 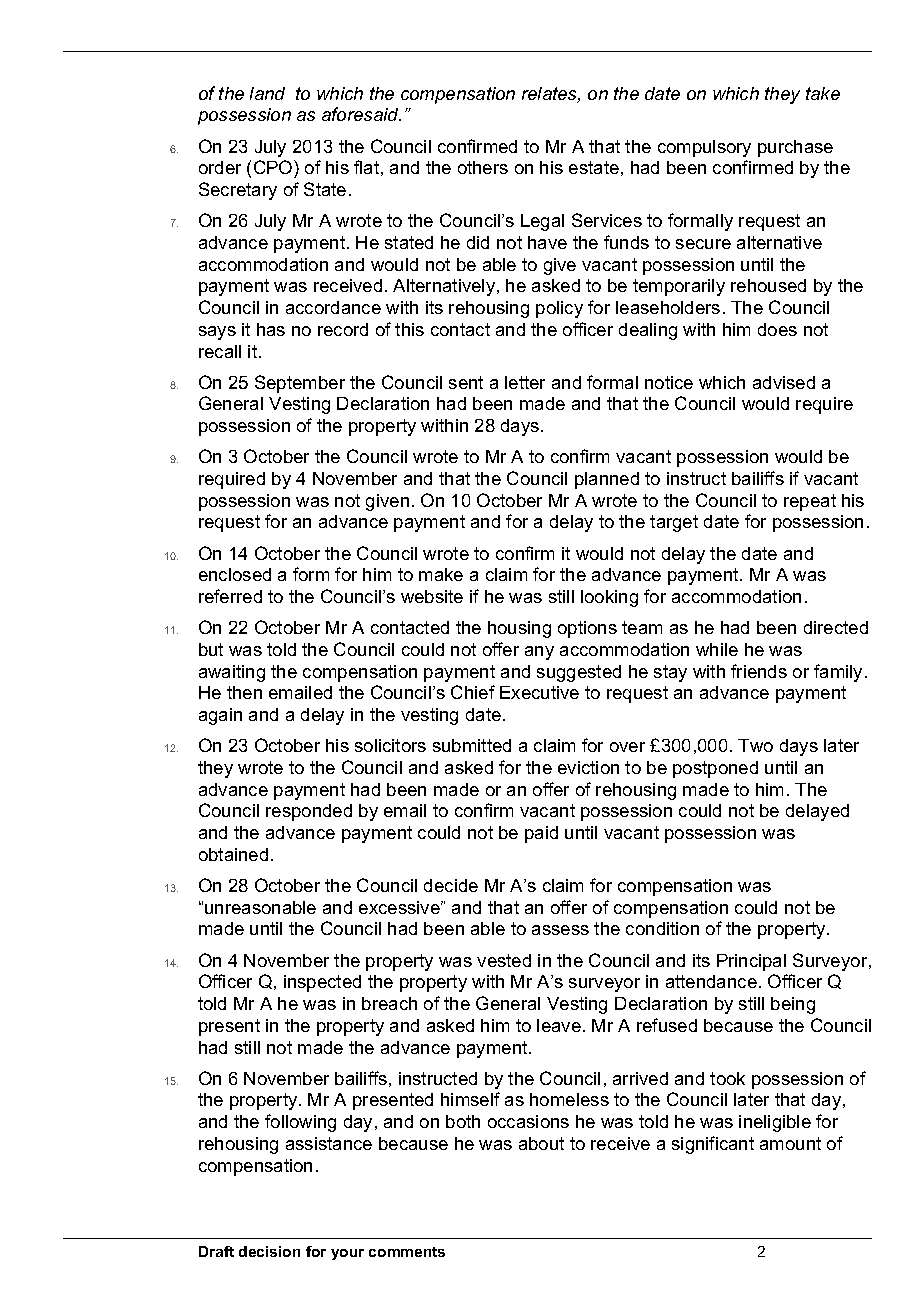 I want to click on inspected, so click(x=322, y=983).
